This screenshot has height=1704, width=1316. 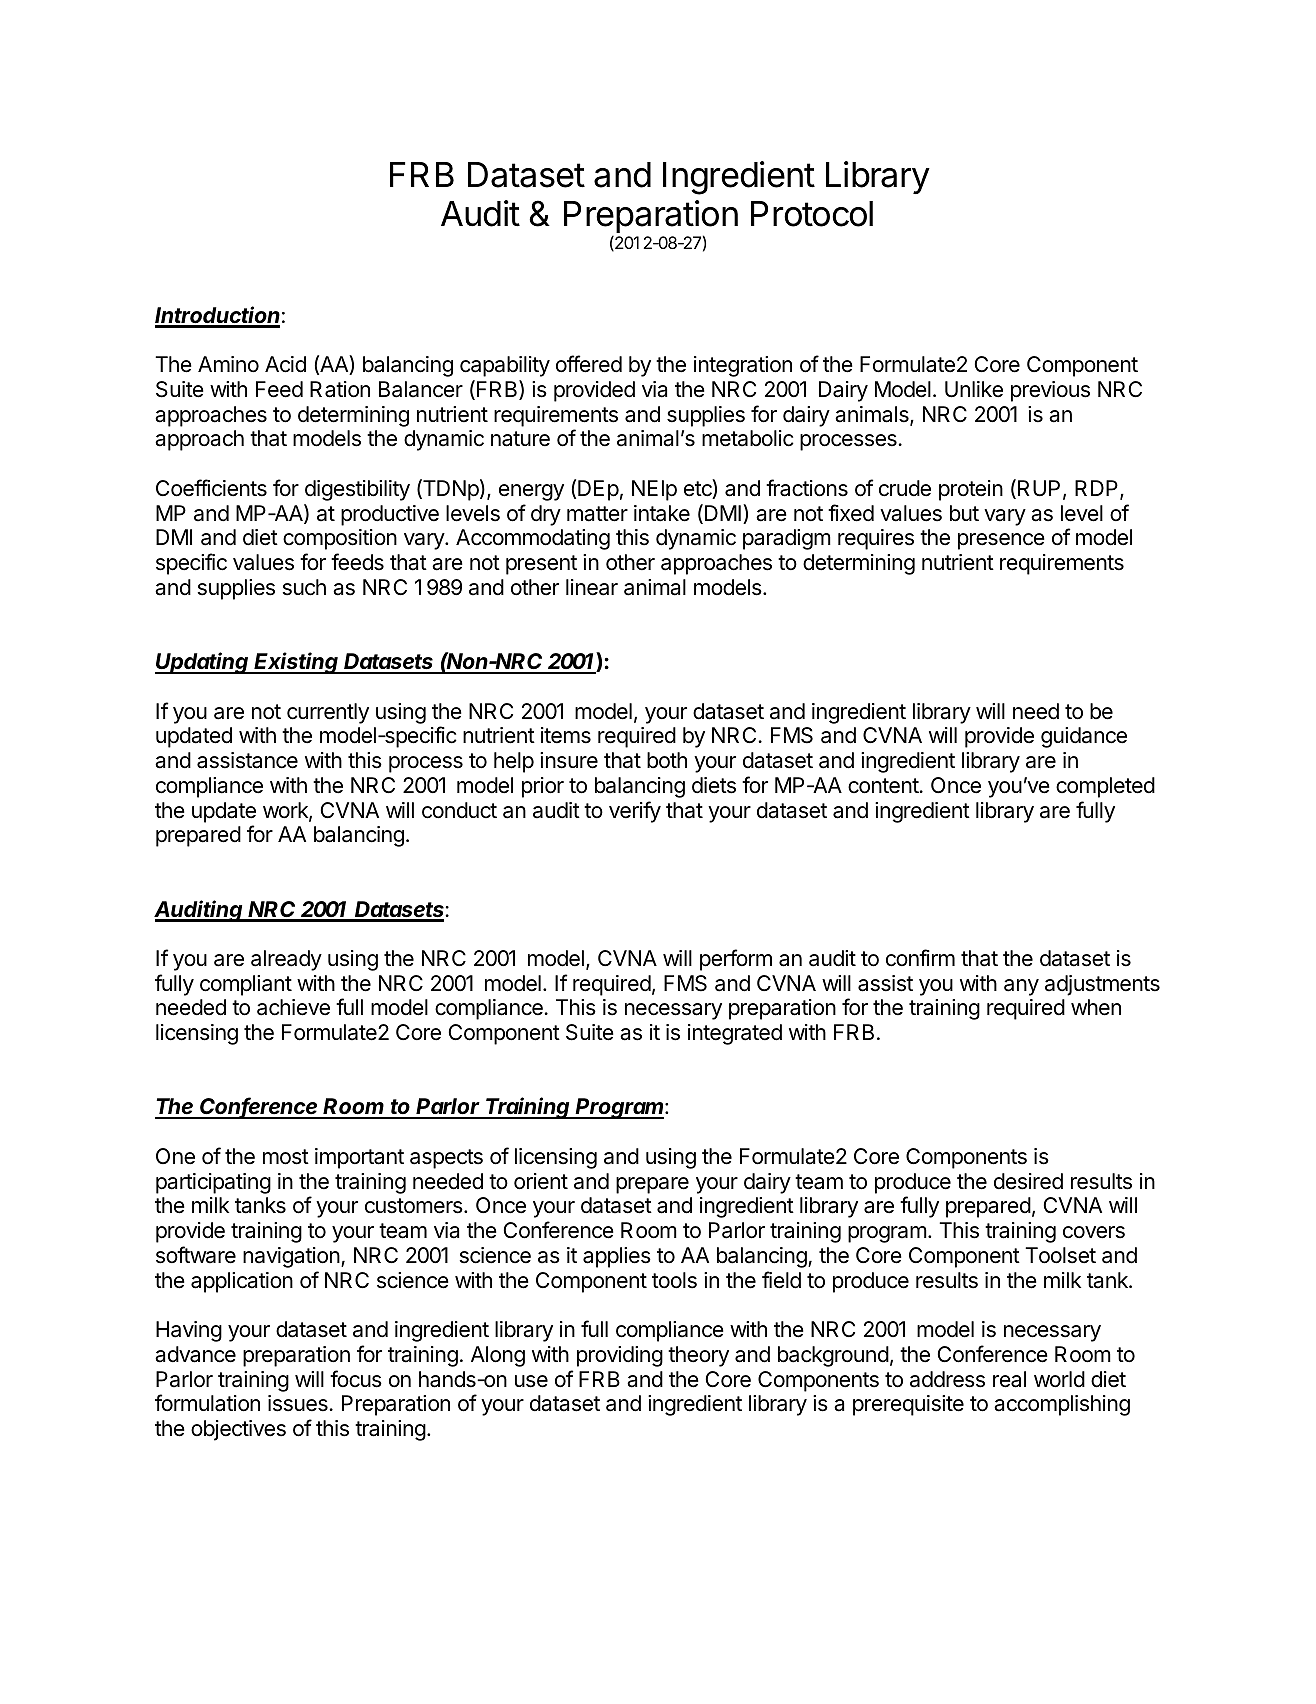 I want to click on issues, so click(x=298, y=1403).
